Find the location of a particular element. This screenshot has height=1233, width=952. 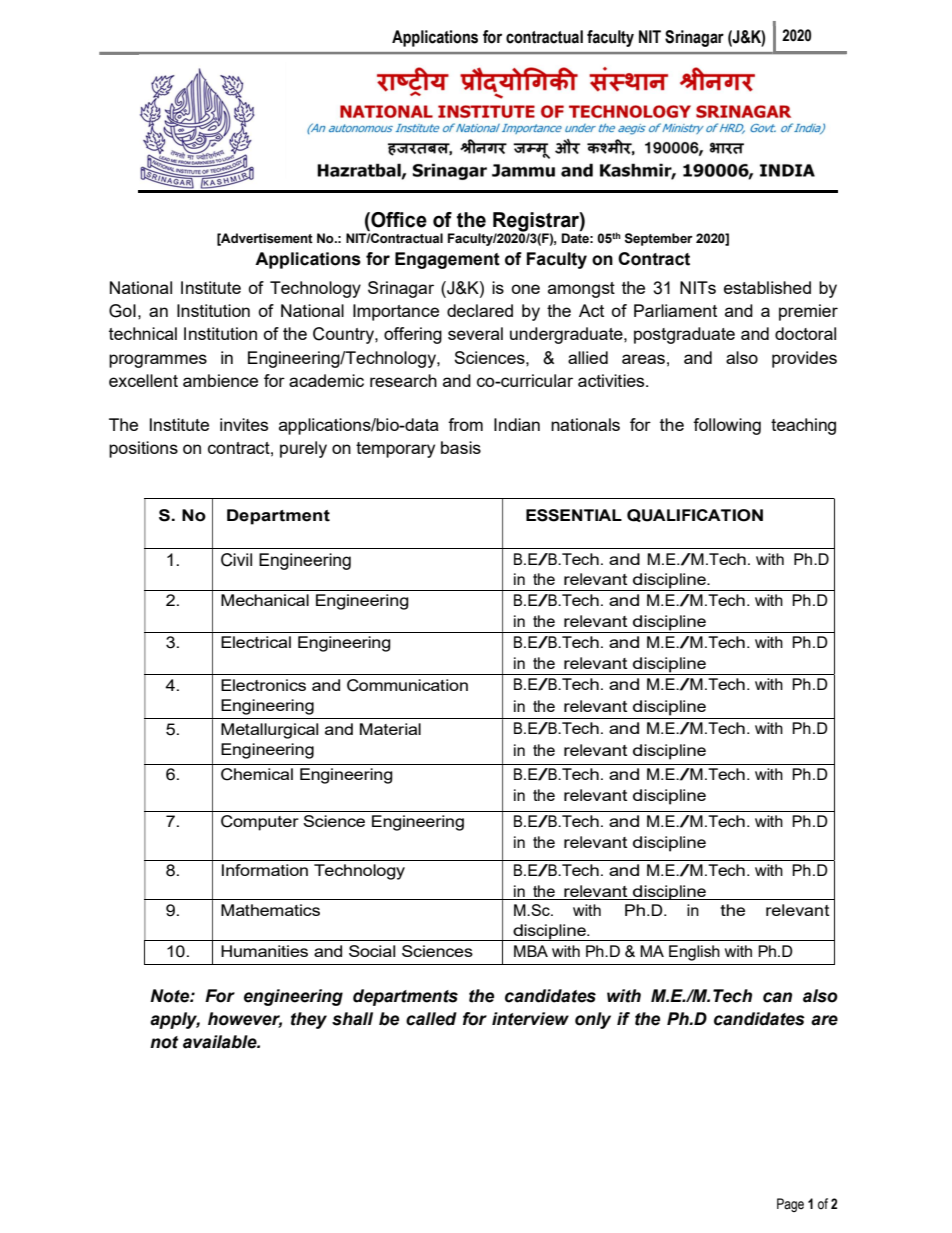

however is located at coordinates (245, 1019).
